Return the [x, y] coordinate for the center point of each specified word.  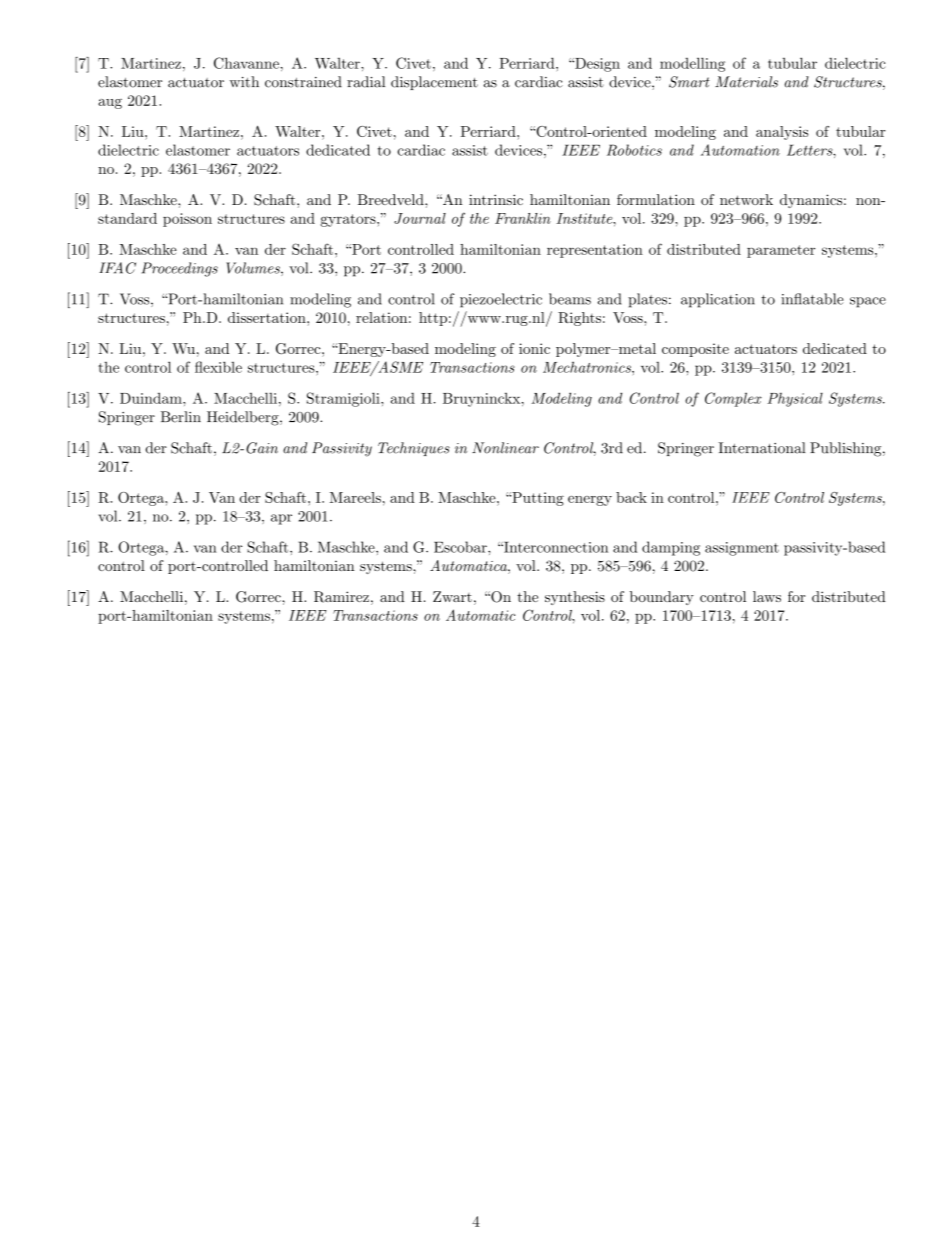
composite [695, 350]
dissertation [268, 317]
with [244, 82]
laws [767, 596]
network [746, 199]
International [761, 448]
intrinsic [496, 199]
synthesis [575, 598]
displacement [434, 83]
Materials [746, 82]
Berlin [181, 417]
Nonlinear [505, 448]
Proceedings [180, 269]
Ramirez [341, 597]
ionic [534, 348]
